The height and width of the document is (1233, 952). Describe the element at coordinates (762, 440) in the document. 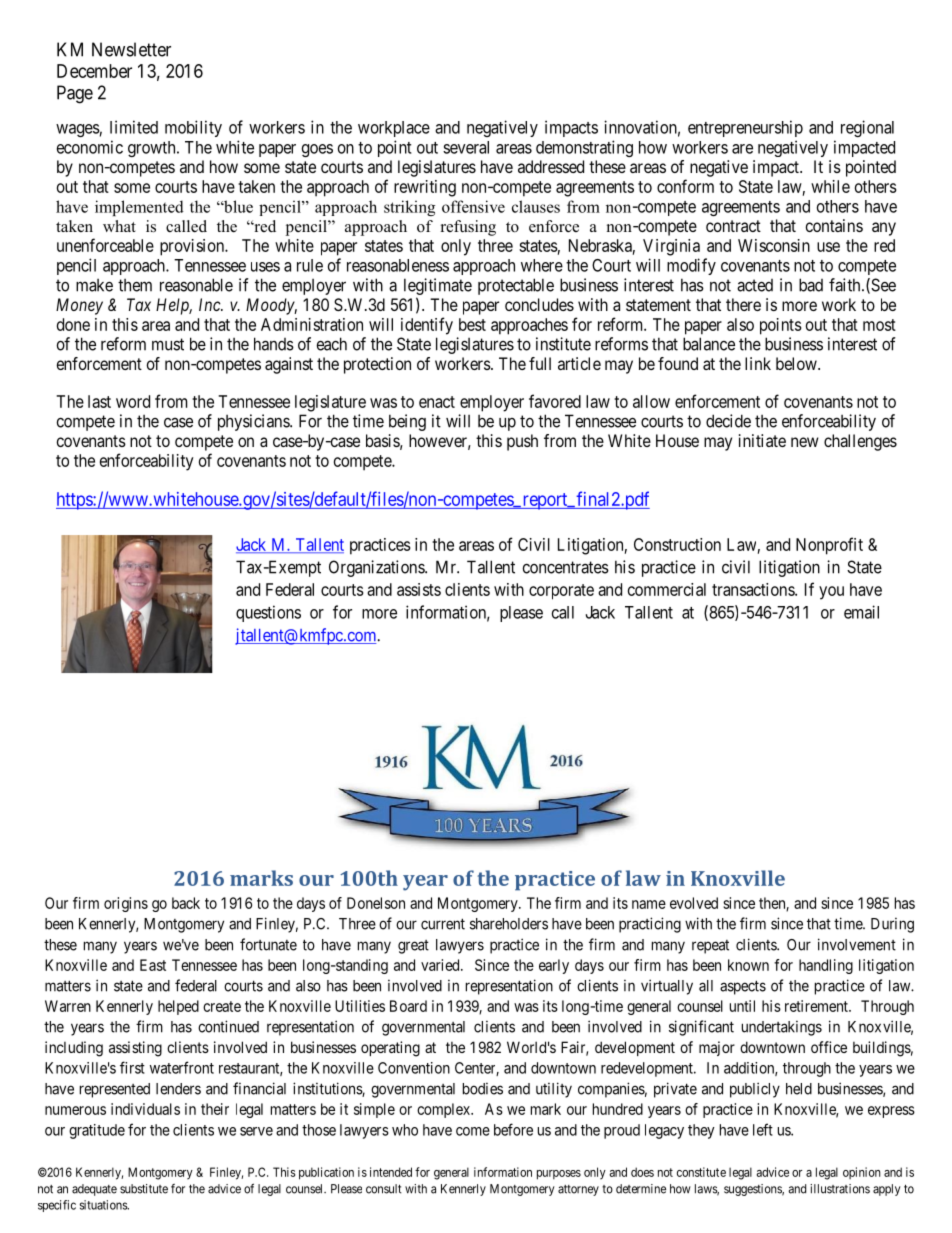

I see `initiate` at that location.
